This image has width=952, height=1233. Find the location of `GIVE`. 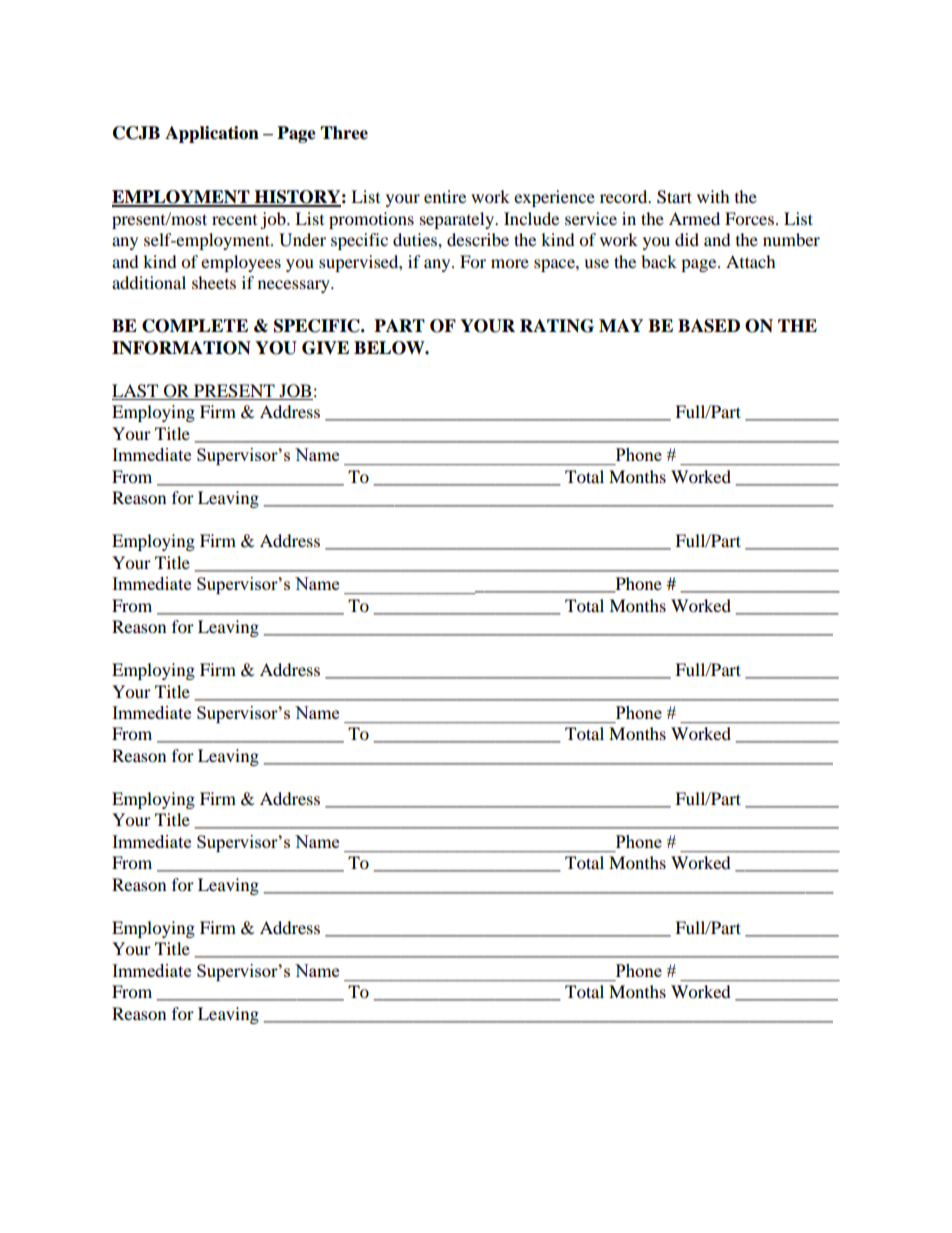

GIVE is located at coordinates (325, 348).
